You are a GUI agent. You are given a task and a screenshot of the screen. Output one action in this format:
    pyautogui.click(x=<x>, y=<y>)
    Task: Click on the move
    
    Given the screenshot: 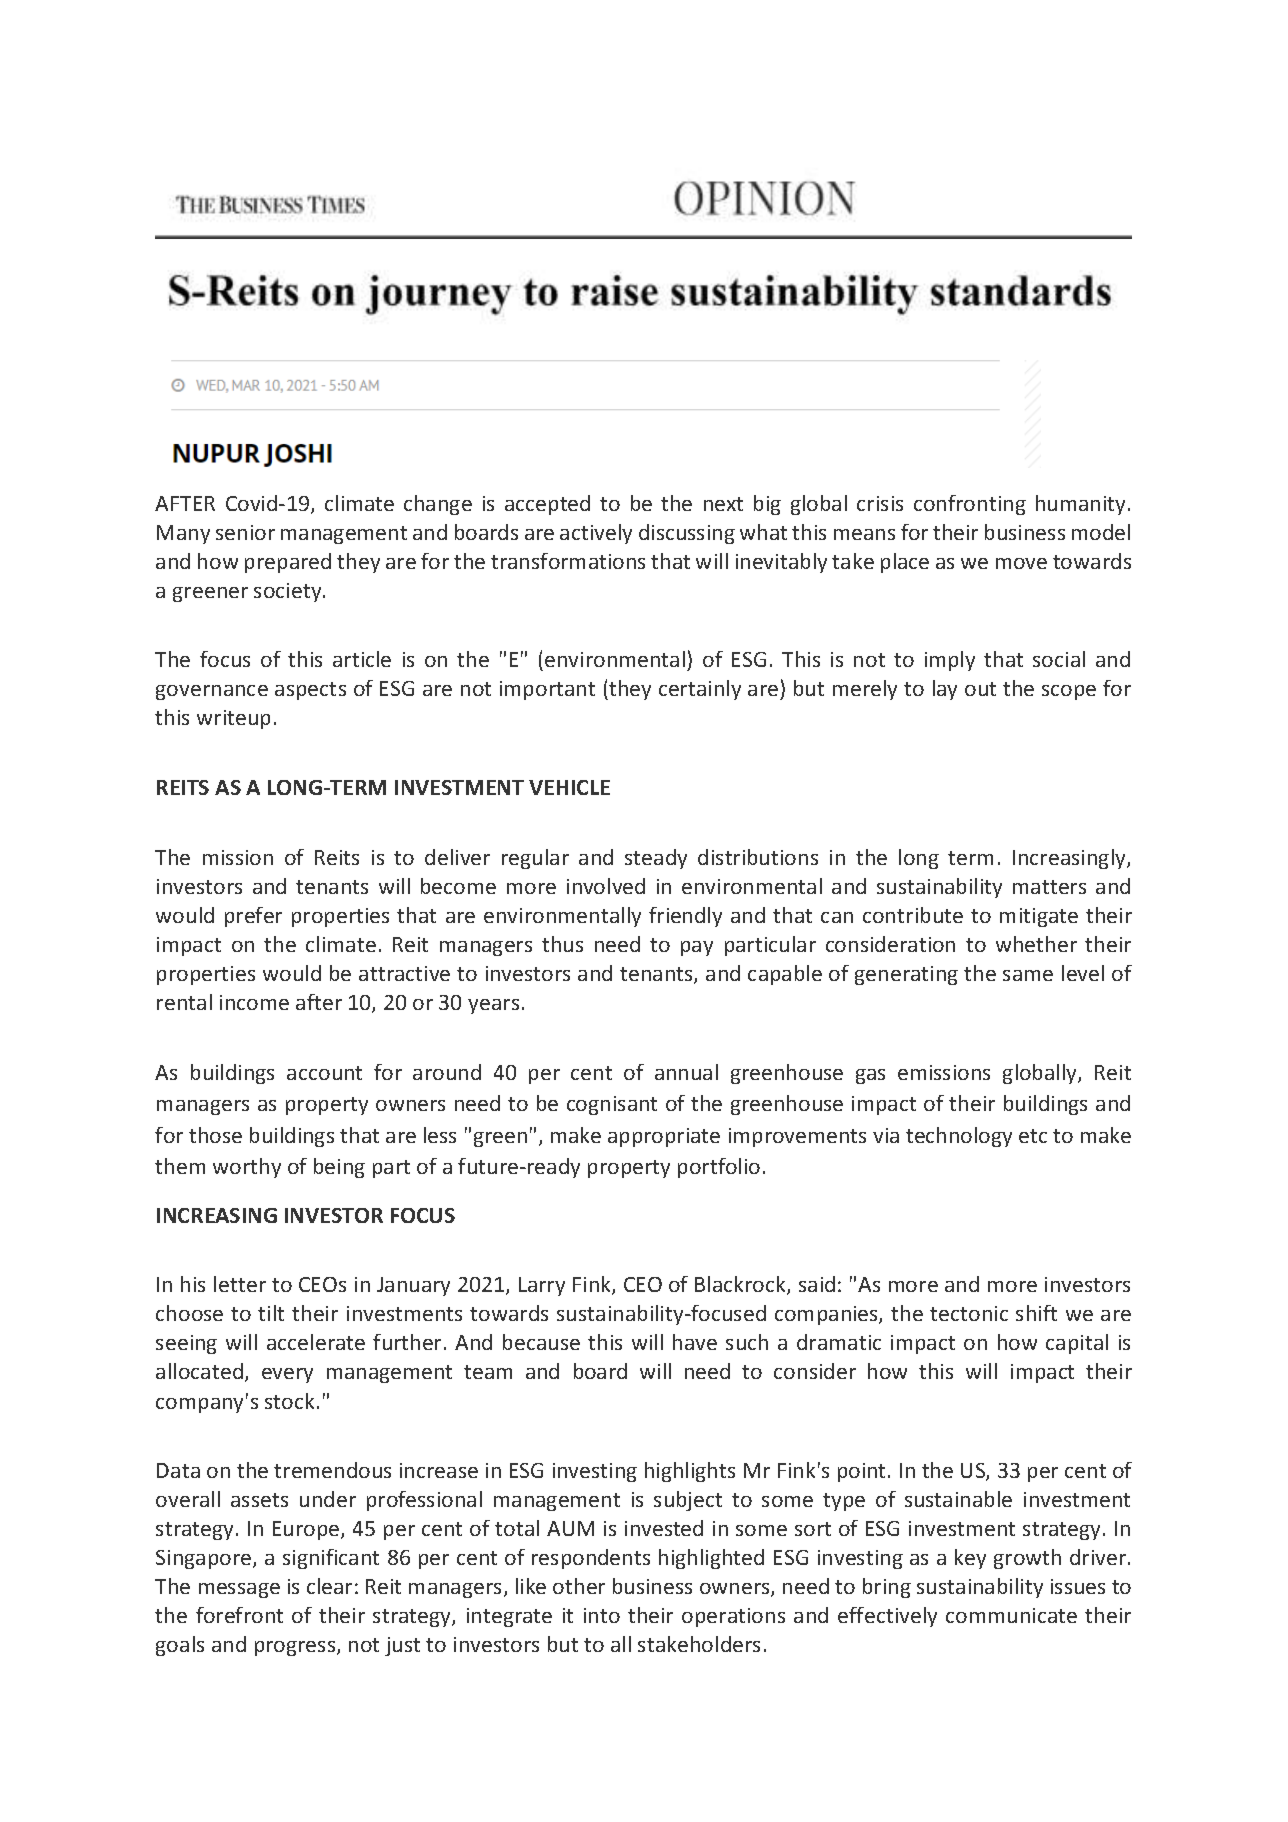 What is the action you would take?
    pyautogui.click(x=1021, y=563)
